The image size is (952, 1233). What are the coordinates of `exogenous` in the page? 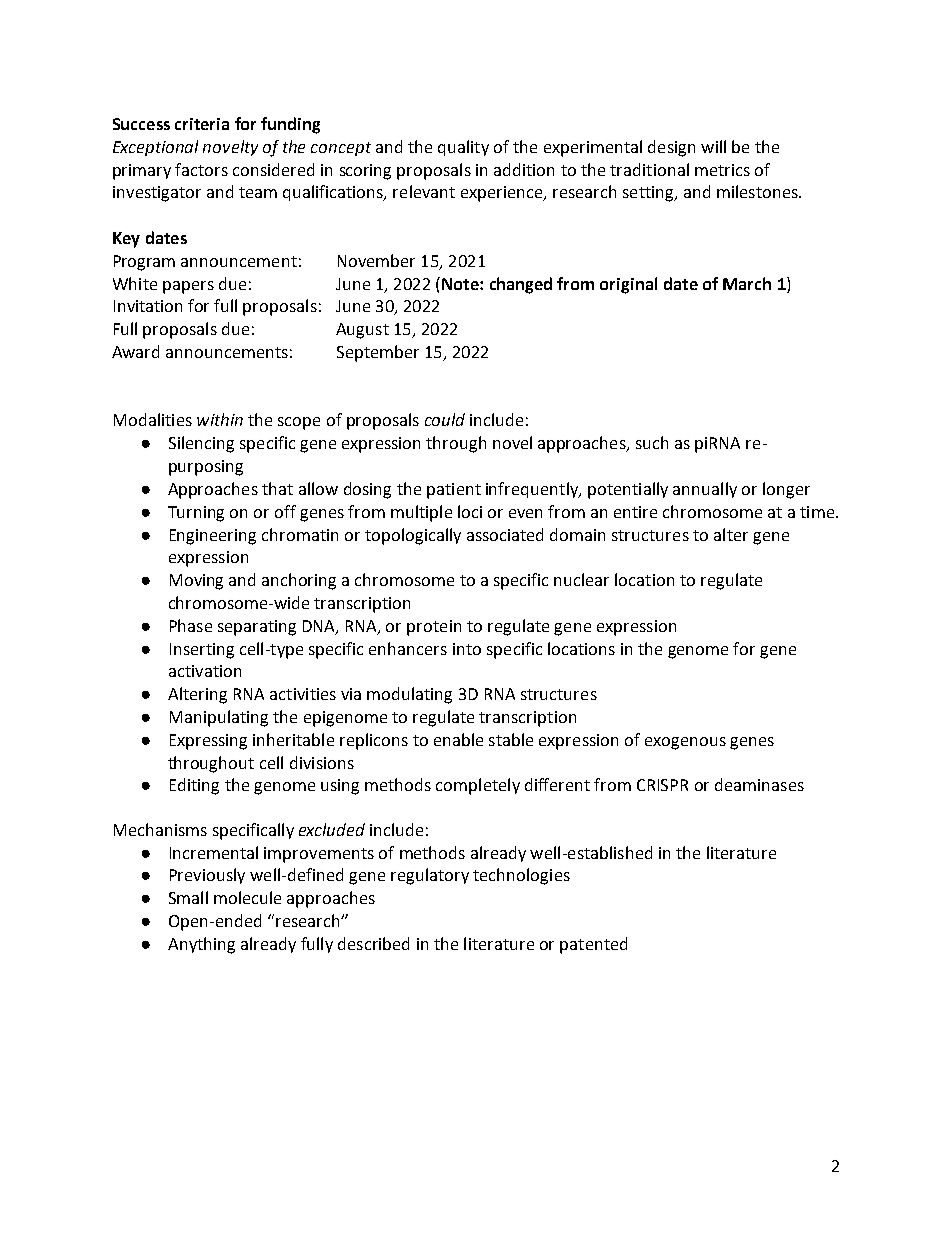 It's located at (685, 743).
